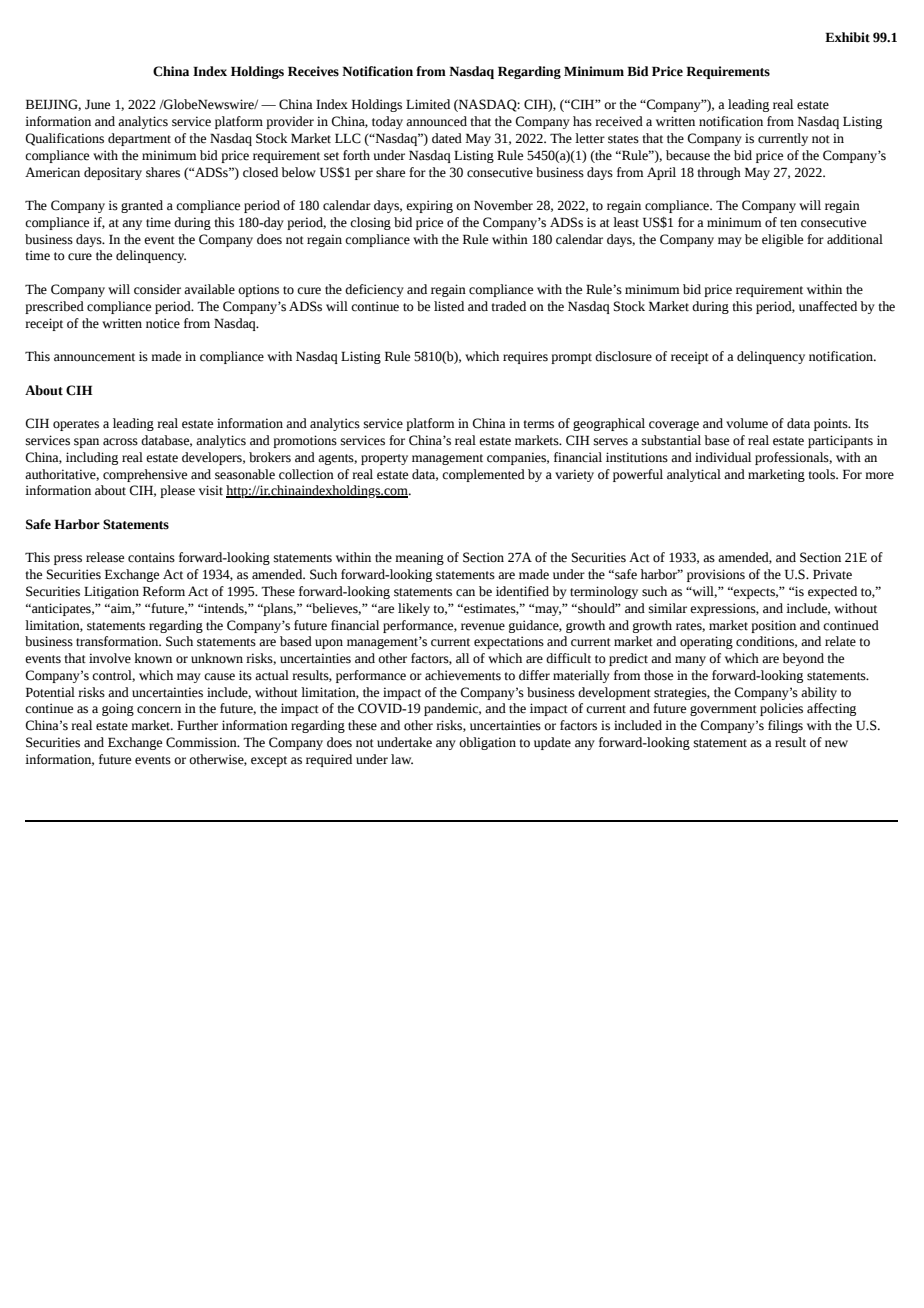  What do you see at coordinates (202, 742) in the screenshot?
I see `Commission` at bounding box center [202, 742].
